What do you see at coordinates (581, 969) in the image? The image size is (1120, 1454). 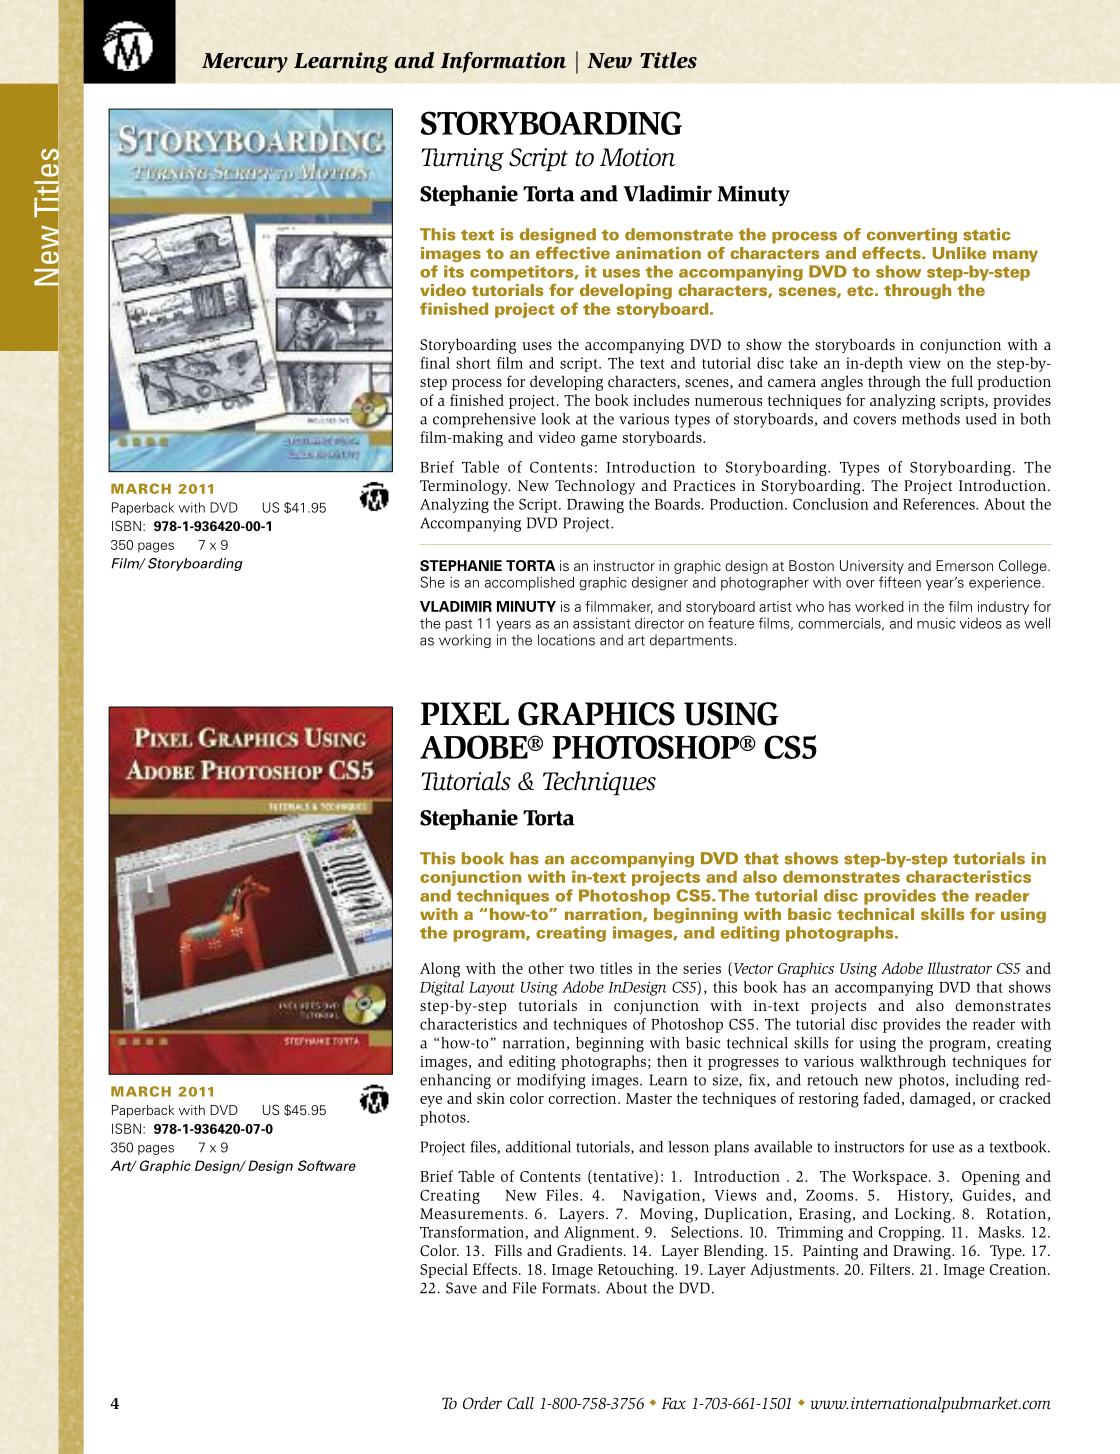 I see `two` at bounding box center [581, 969].
